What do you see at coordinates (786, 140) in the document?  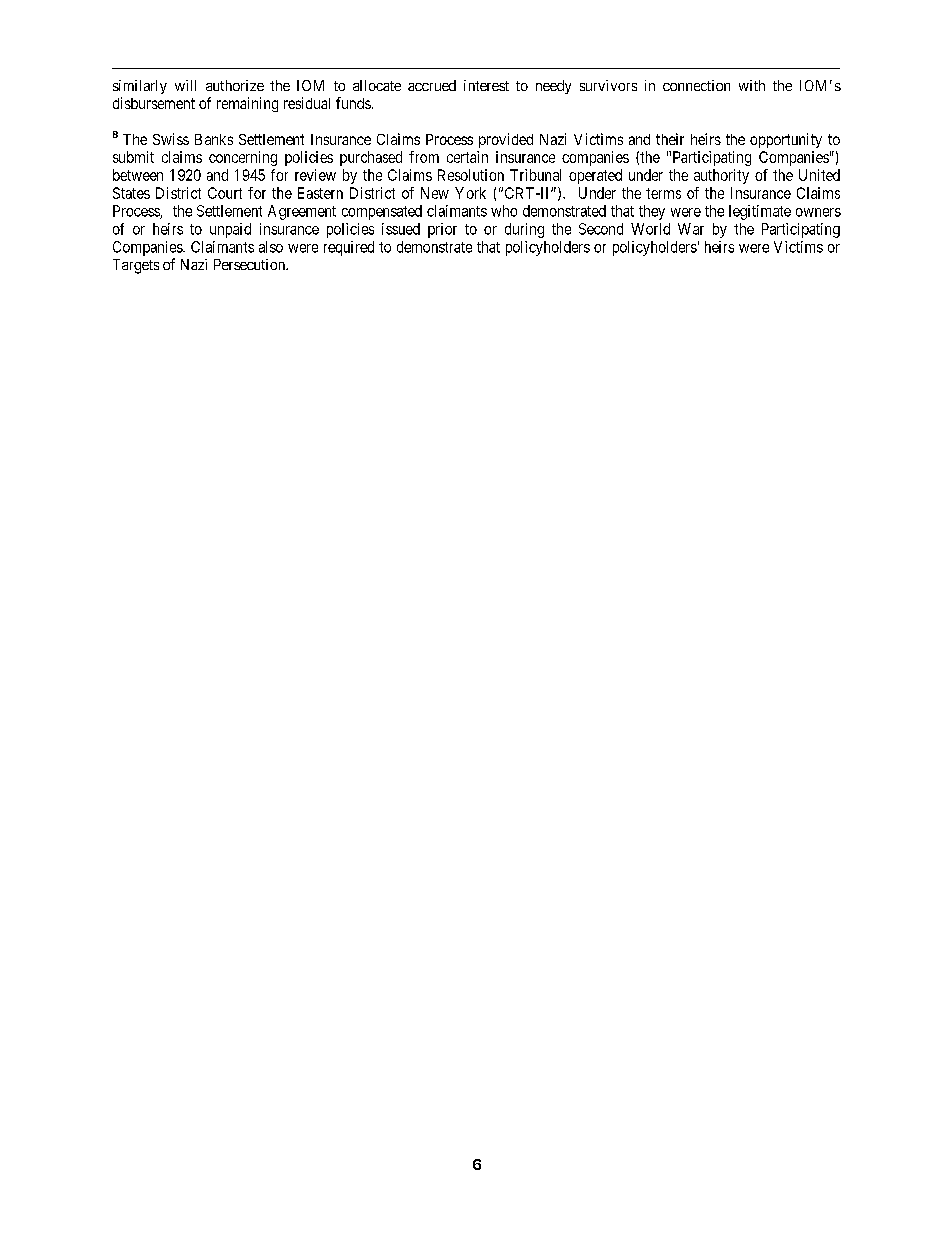 I see `opportunity` at bounding box center [786, 140].
